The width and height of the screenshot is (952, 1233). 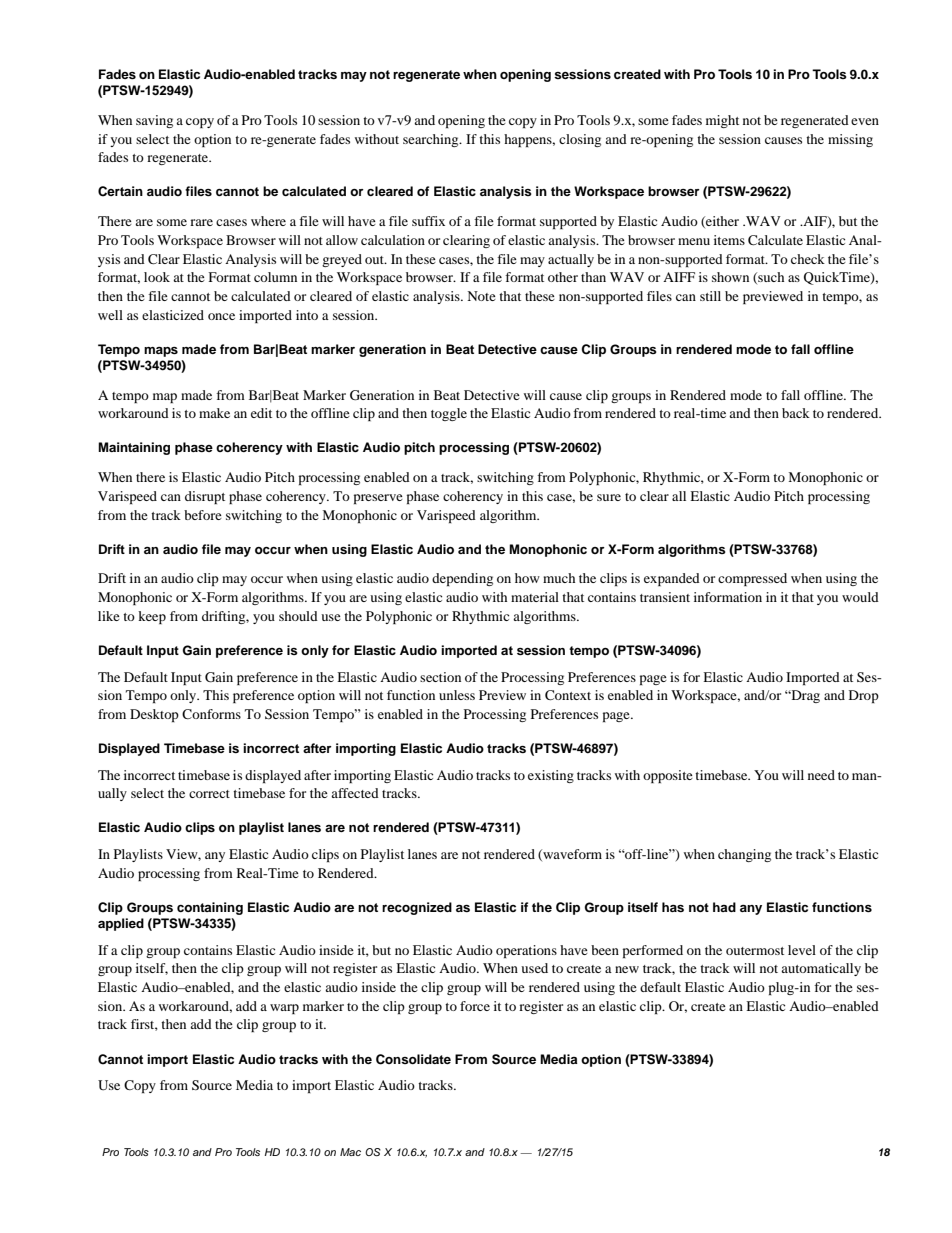 What do you see at coordinates (432, 140) in the screenshot?
I see `searching` at bounding box center [432, 140].
